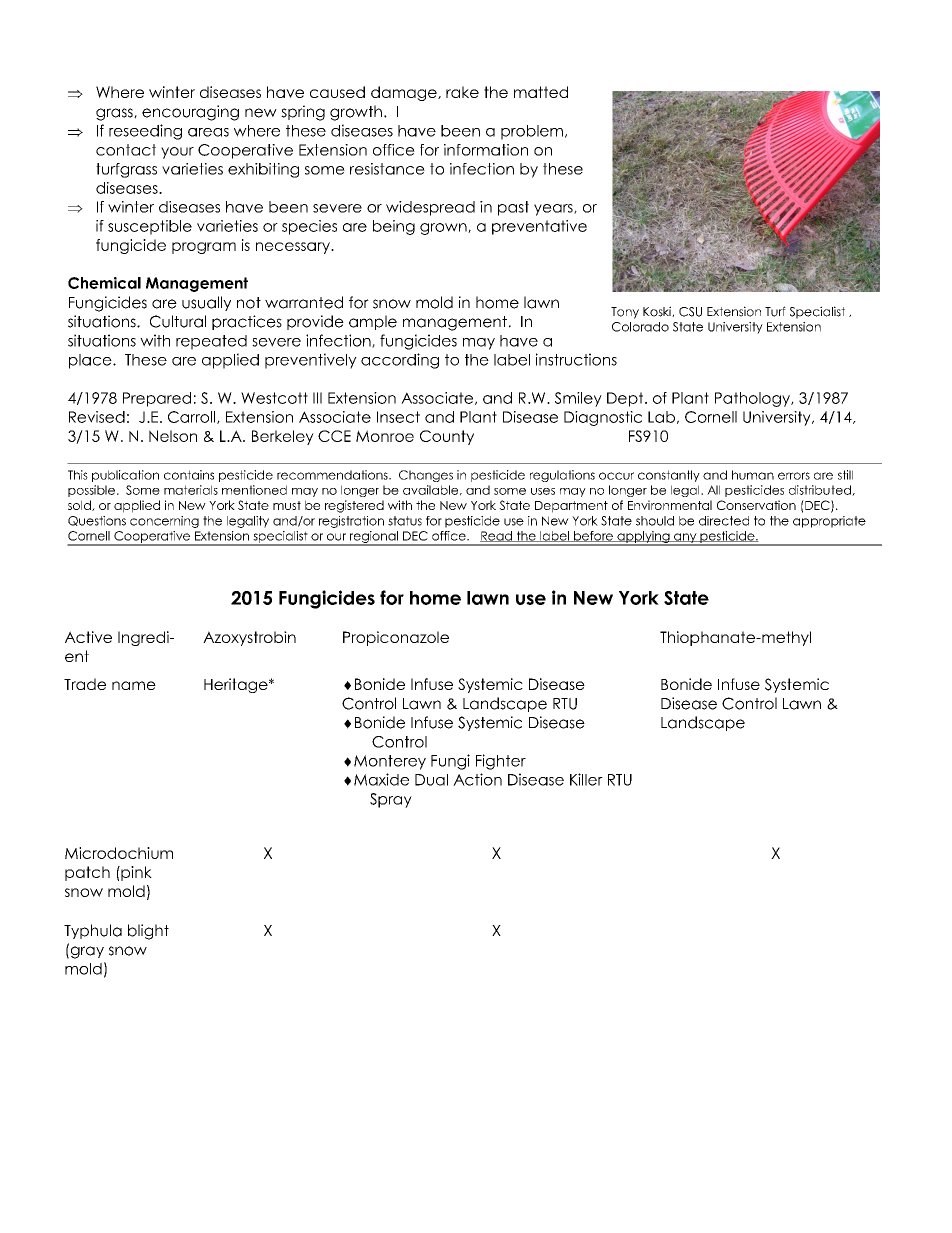  Describe the element at coordinates (753, 399) in the screenshot. I see `Pathology` at that location.
